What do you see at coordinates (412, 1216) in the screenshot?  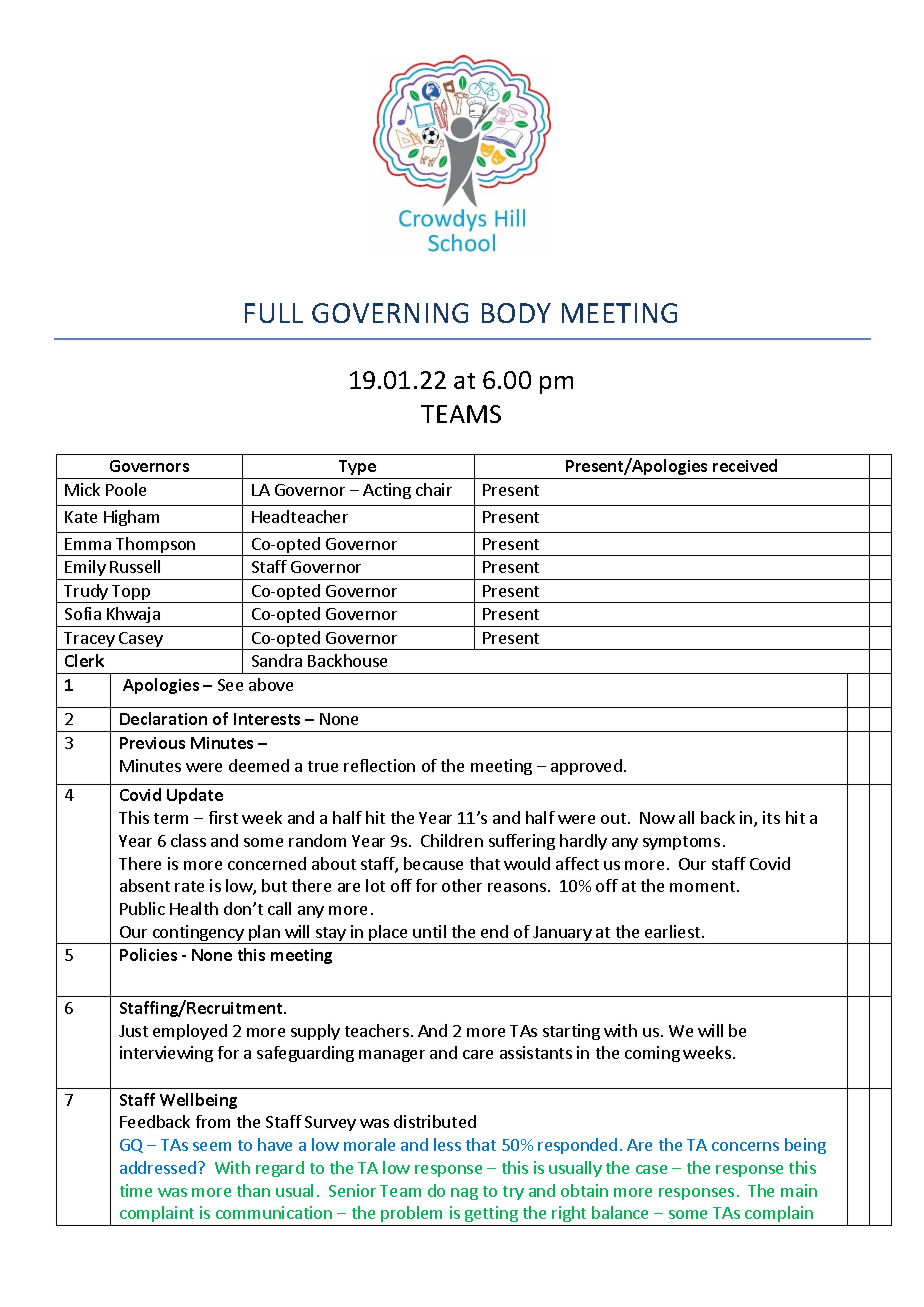 I see `problem` at bounding box center [412, 1216].
